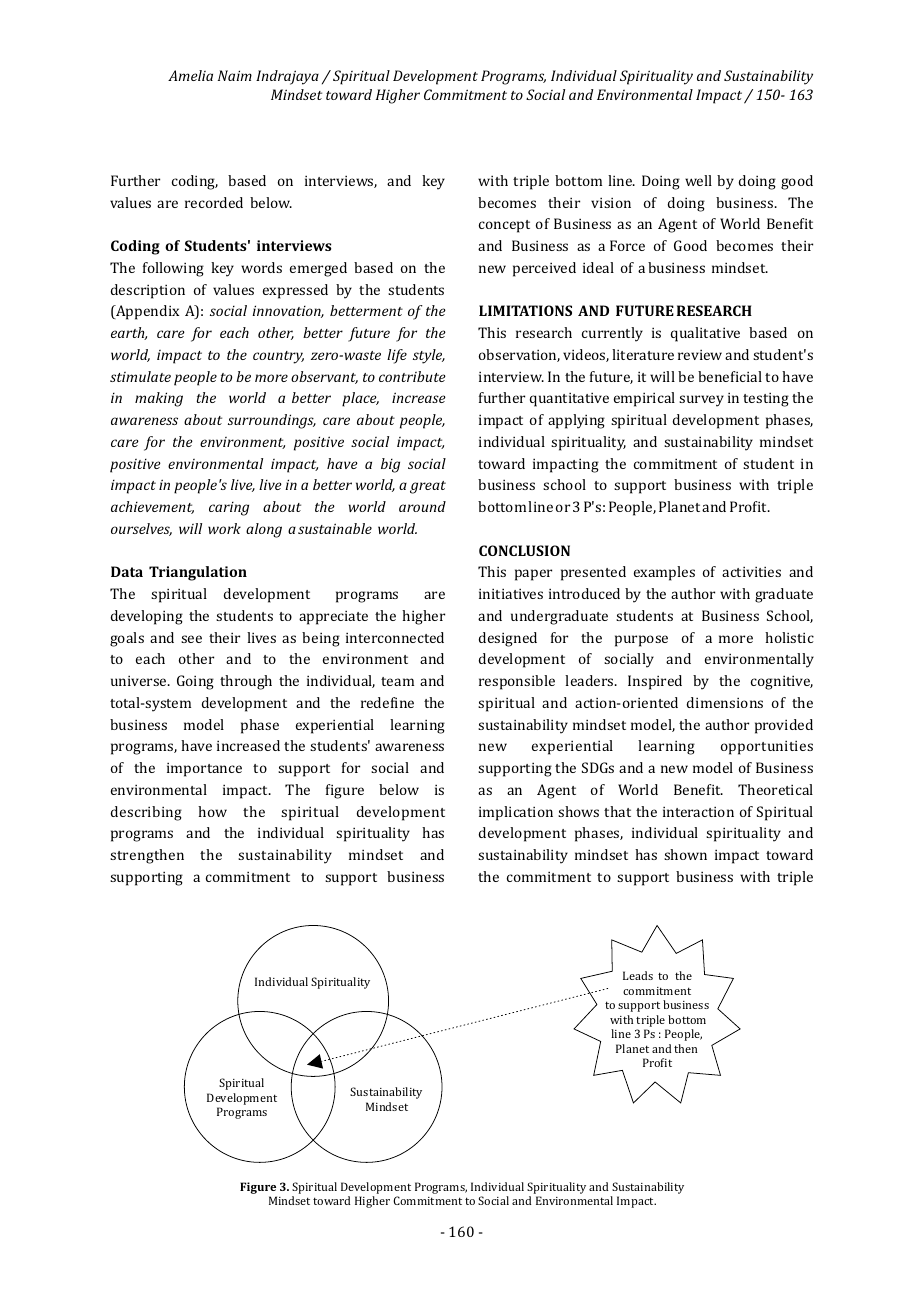 Image resolution: width=924 pixels, height=1308 pixels. I want to click on well, so click(698, 180).
